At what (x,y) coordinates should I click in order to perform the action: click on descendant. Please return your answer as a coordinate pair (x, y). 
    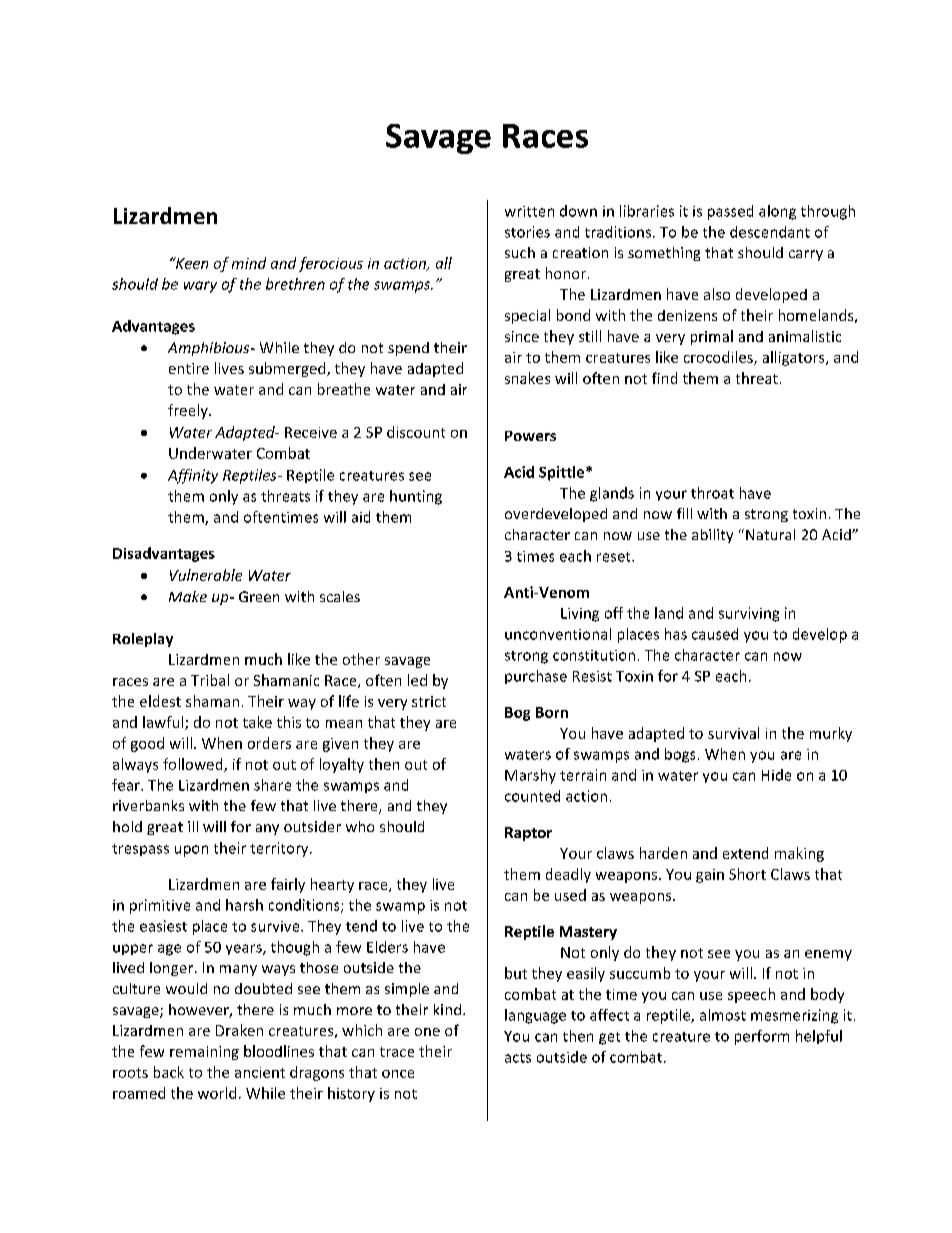
    Looking at the image, I should click on (770, 232).
